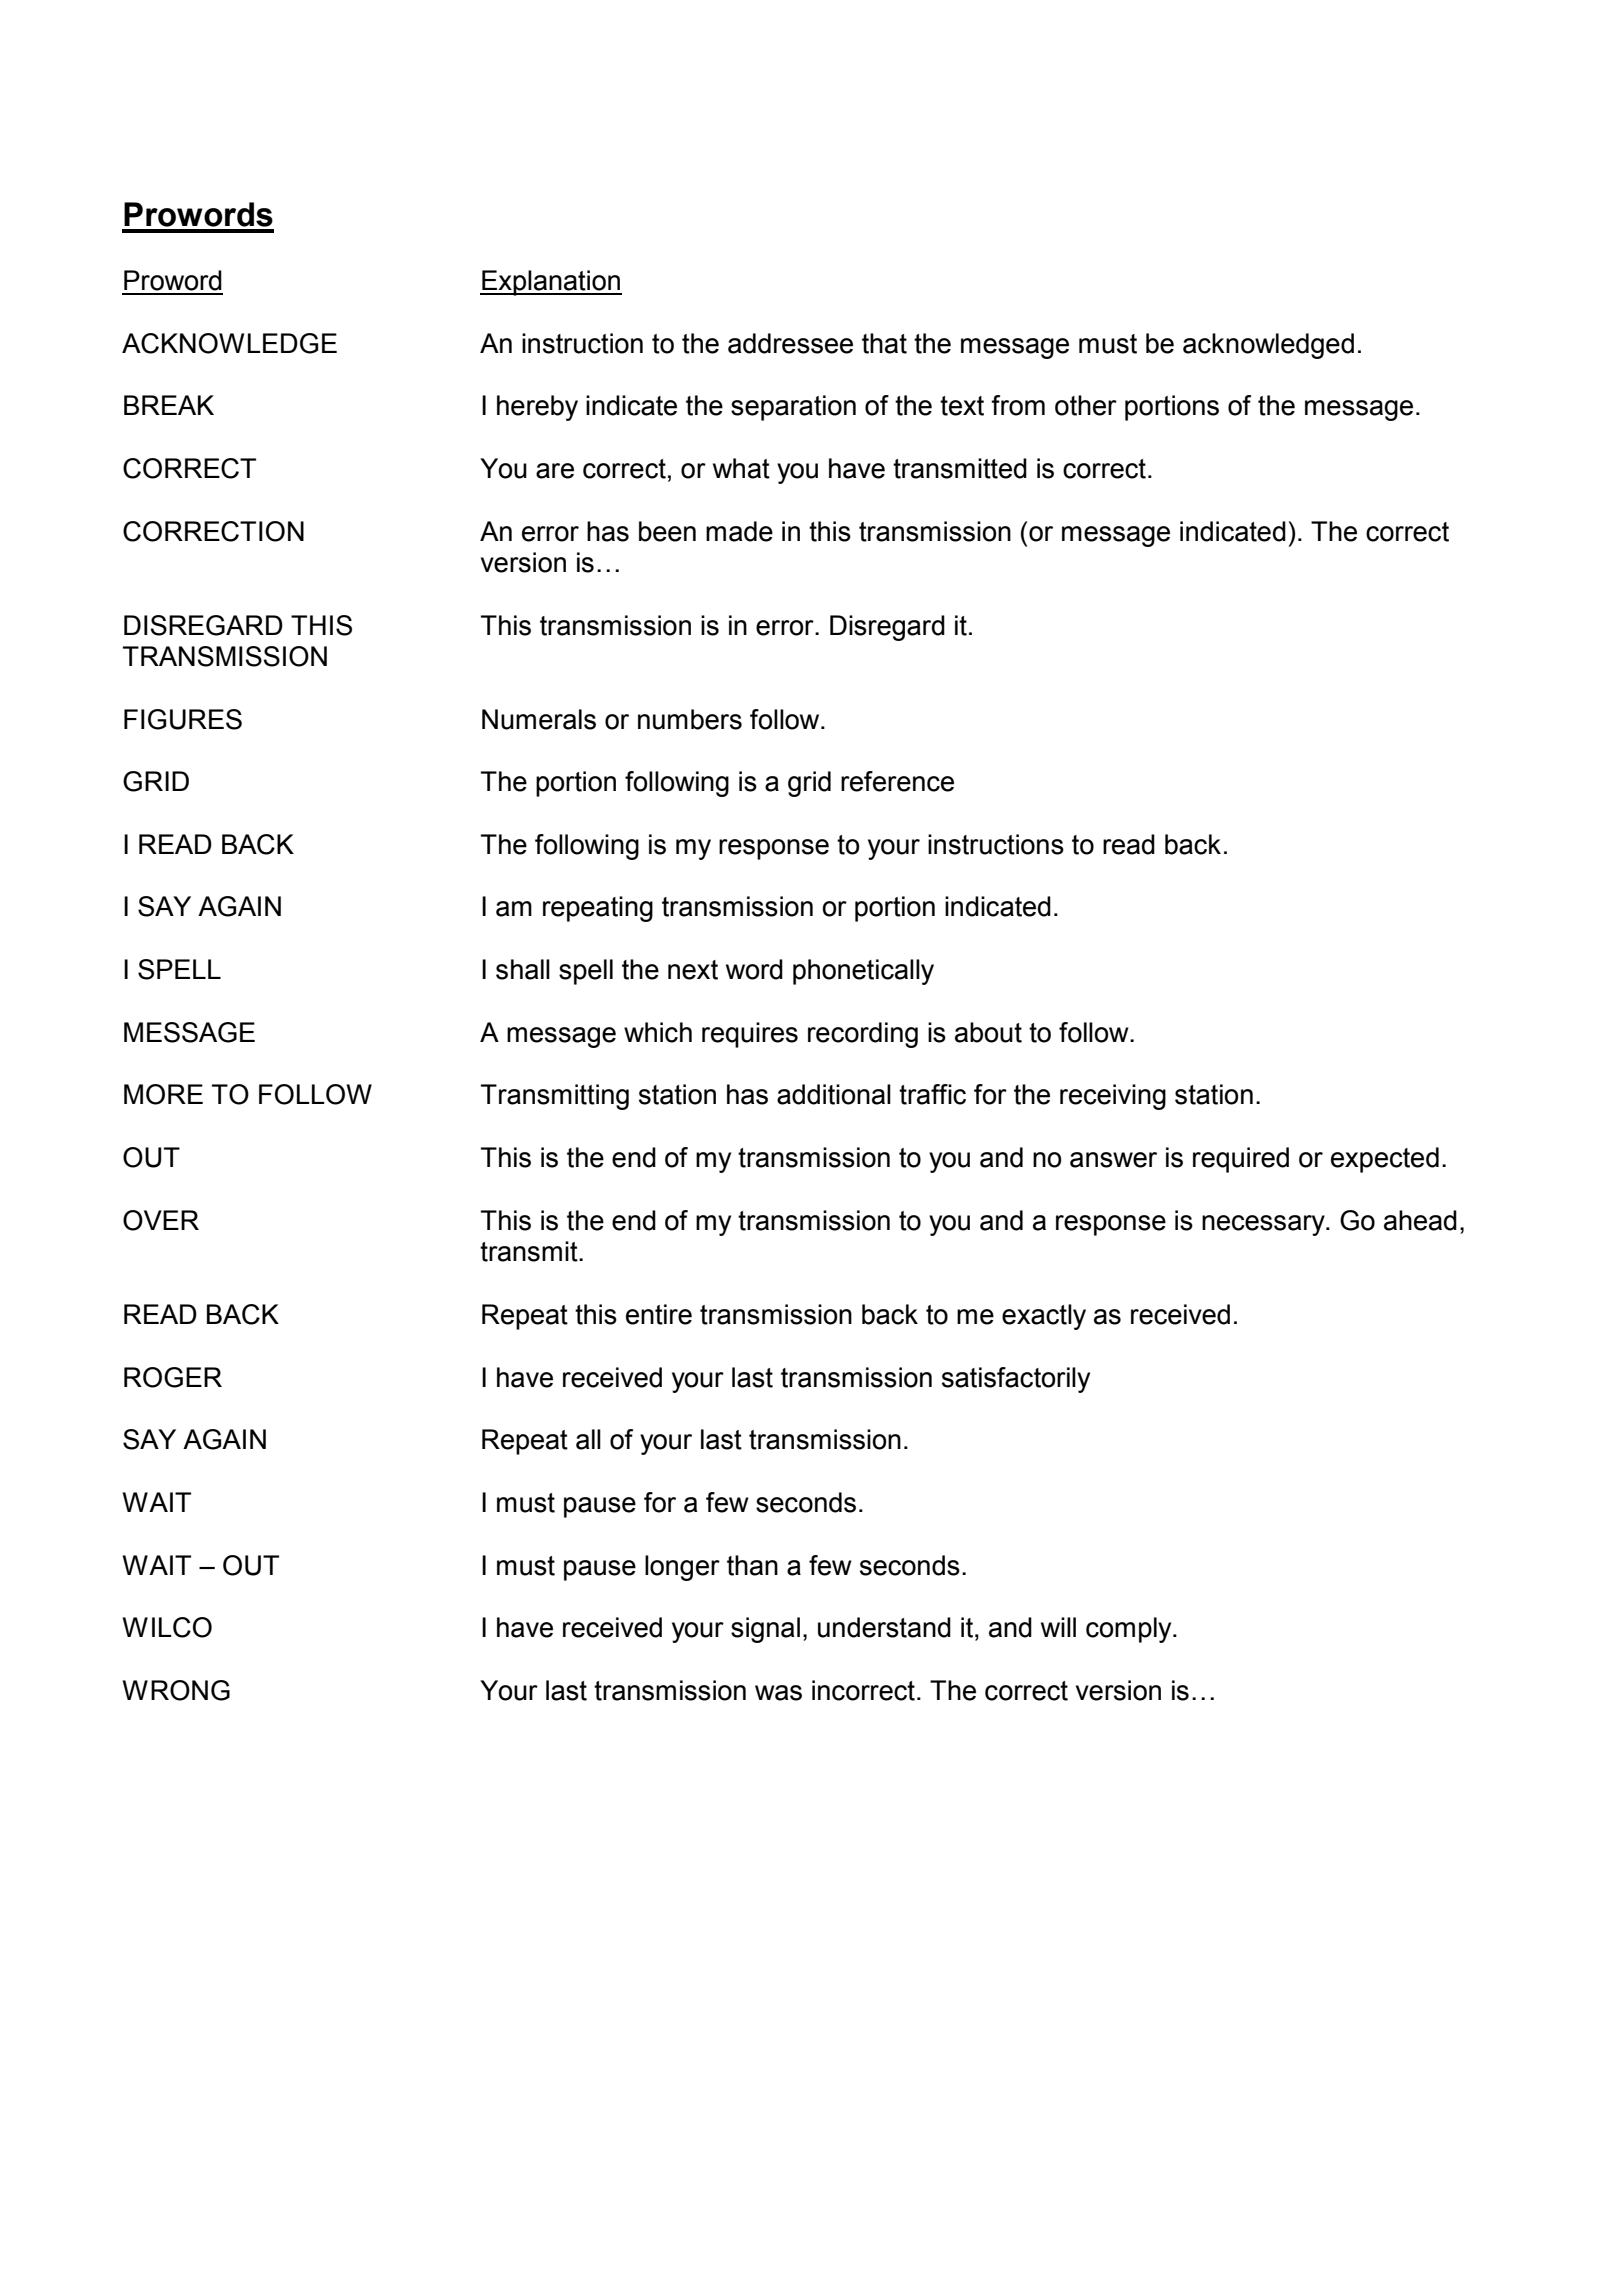 This document has height=2294, width=1621. What do you see at coordinates (1264, 1225) in the document?
I see `necessary` at bounding box center [1264, 1225].
